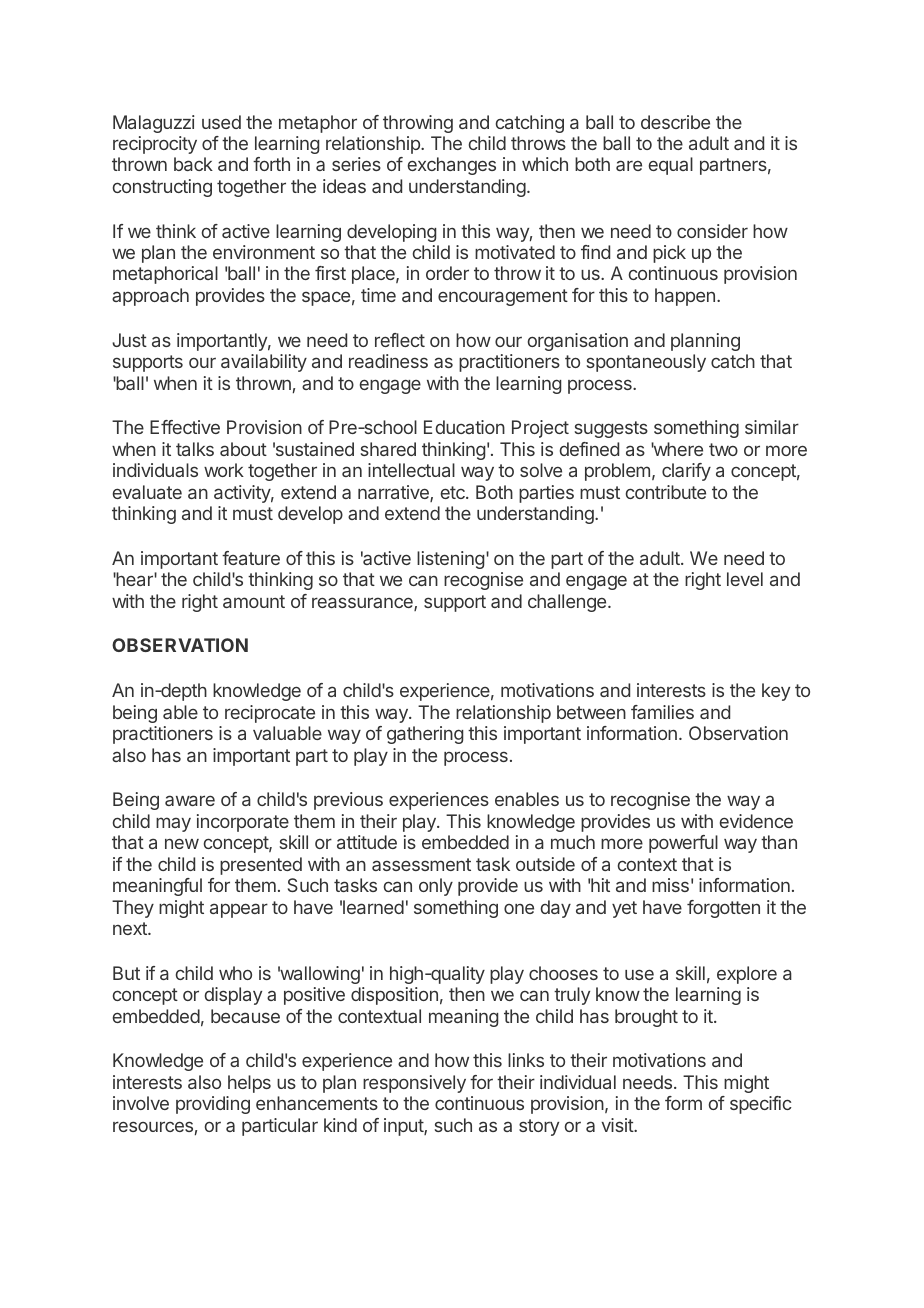 This screenshot has height=1308, width=924. What do you see at coordinates (452, 166) in the screenshot?
I see `exchanges` at bounding box center [452, 166].
